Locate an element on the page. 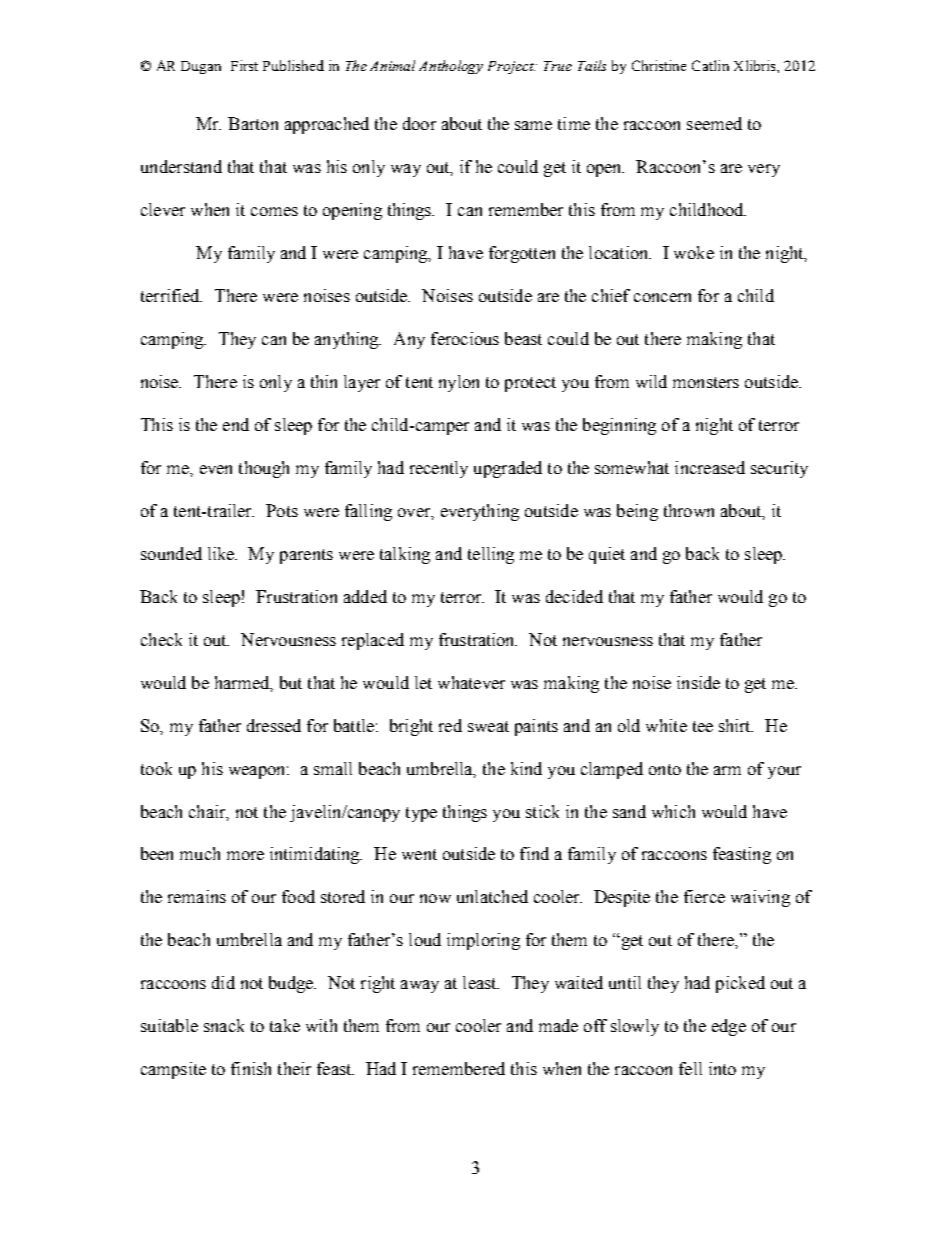  end is located at coordinates (236, 424).
